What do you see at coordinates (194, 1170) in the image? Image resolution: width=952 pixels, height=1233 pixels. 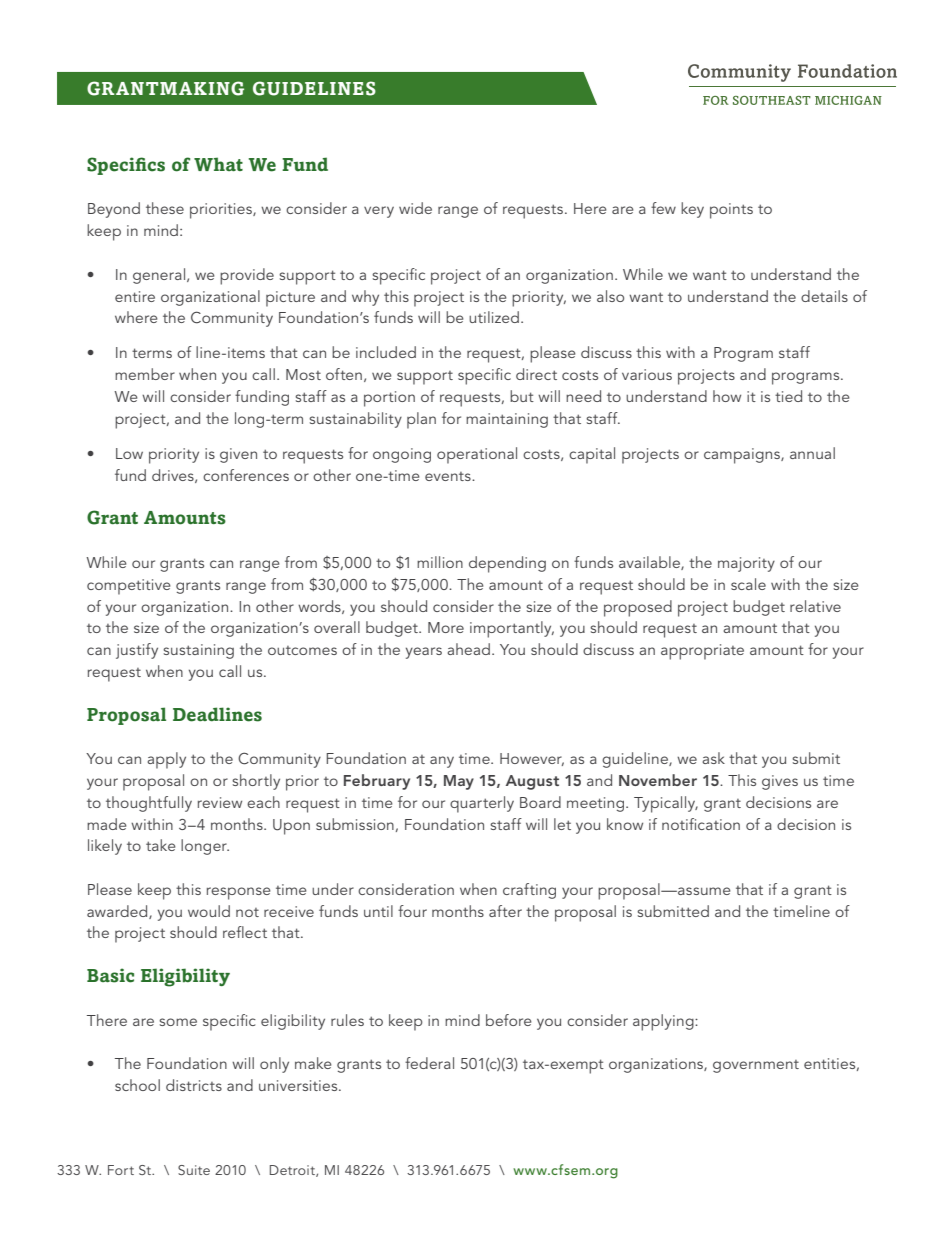 I see `Suite` at bounding box center [194, 1170].
